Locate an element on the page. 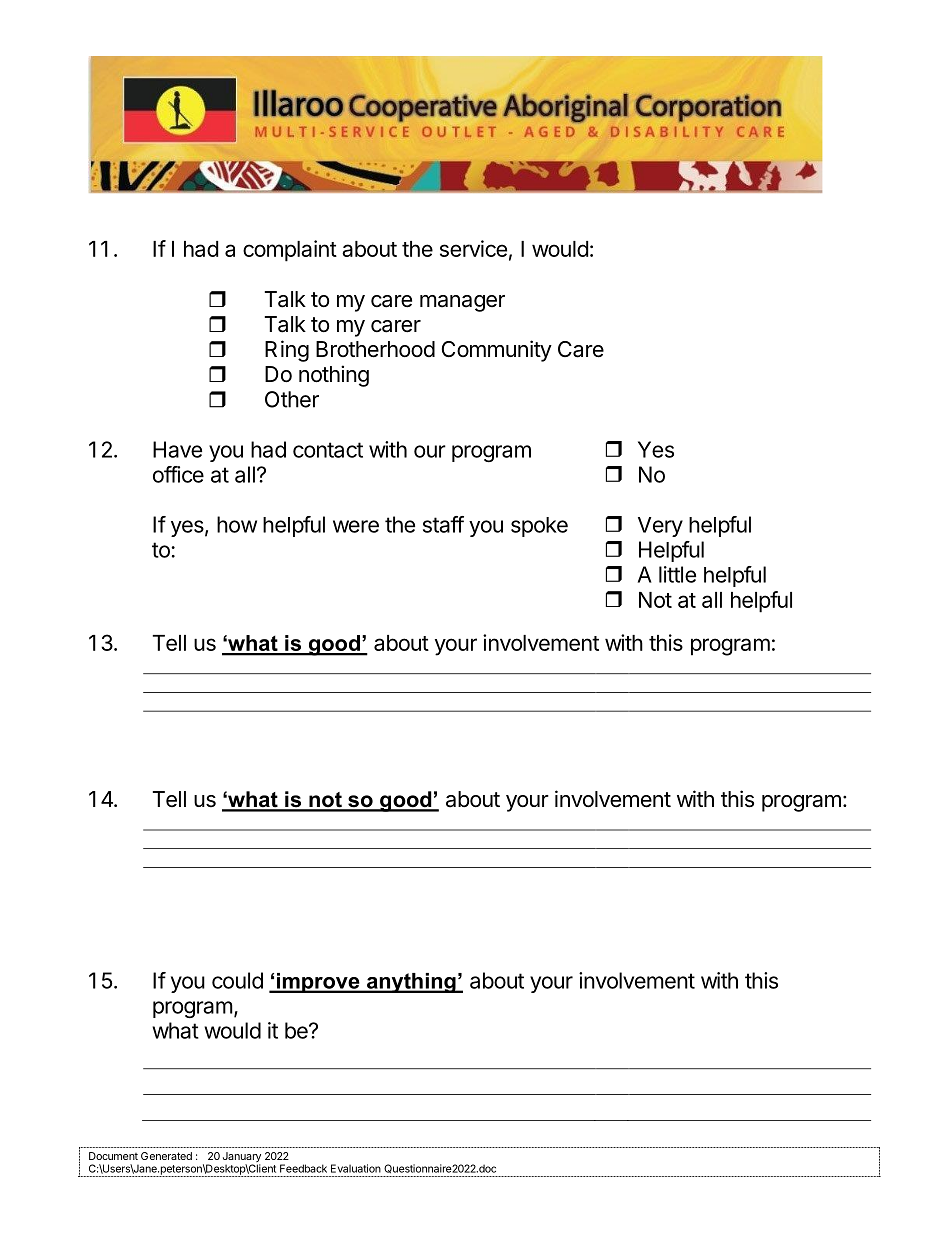 The image size is (952, 1233). Evaluation is located at coordinates (356, 1168).
